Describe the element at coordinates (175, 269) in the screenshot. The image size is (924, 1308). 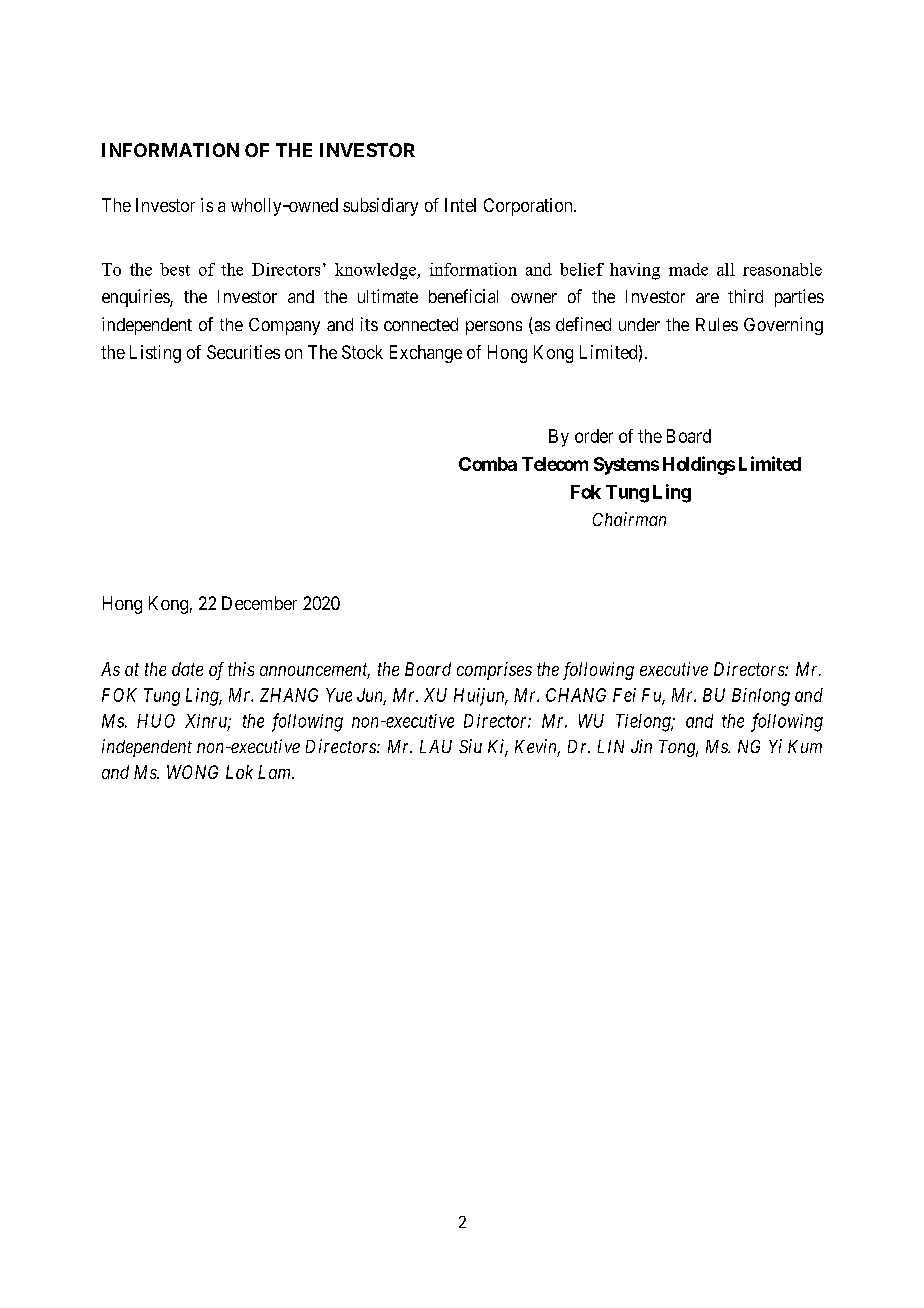
I see `best` at that location.
